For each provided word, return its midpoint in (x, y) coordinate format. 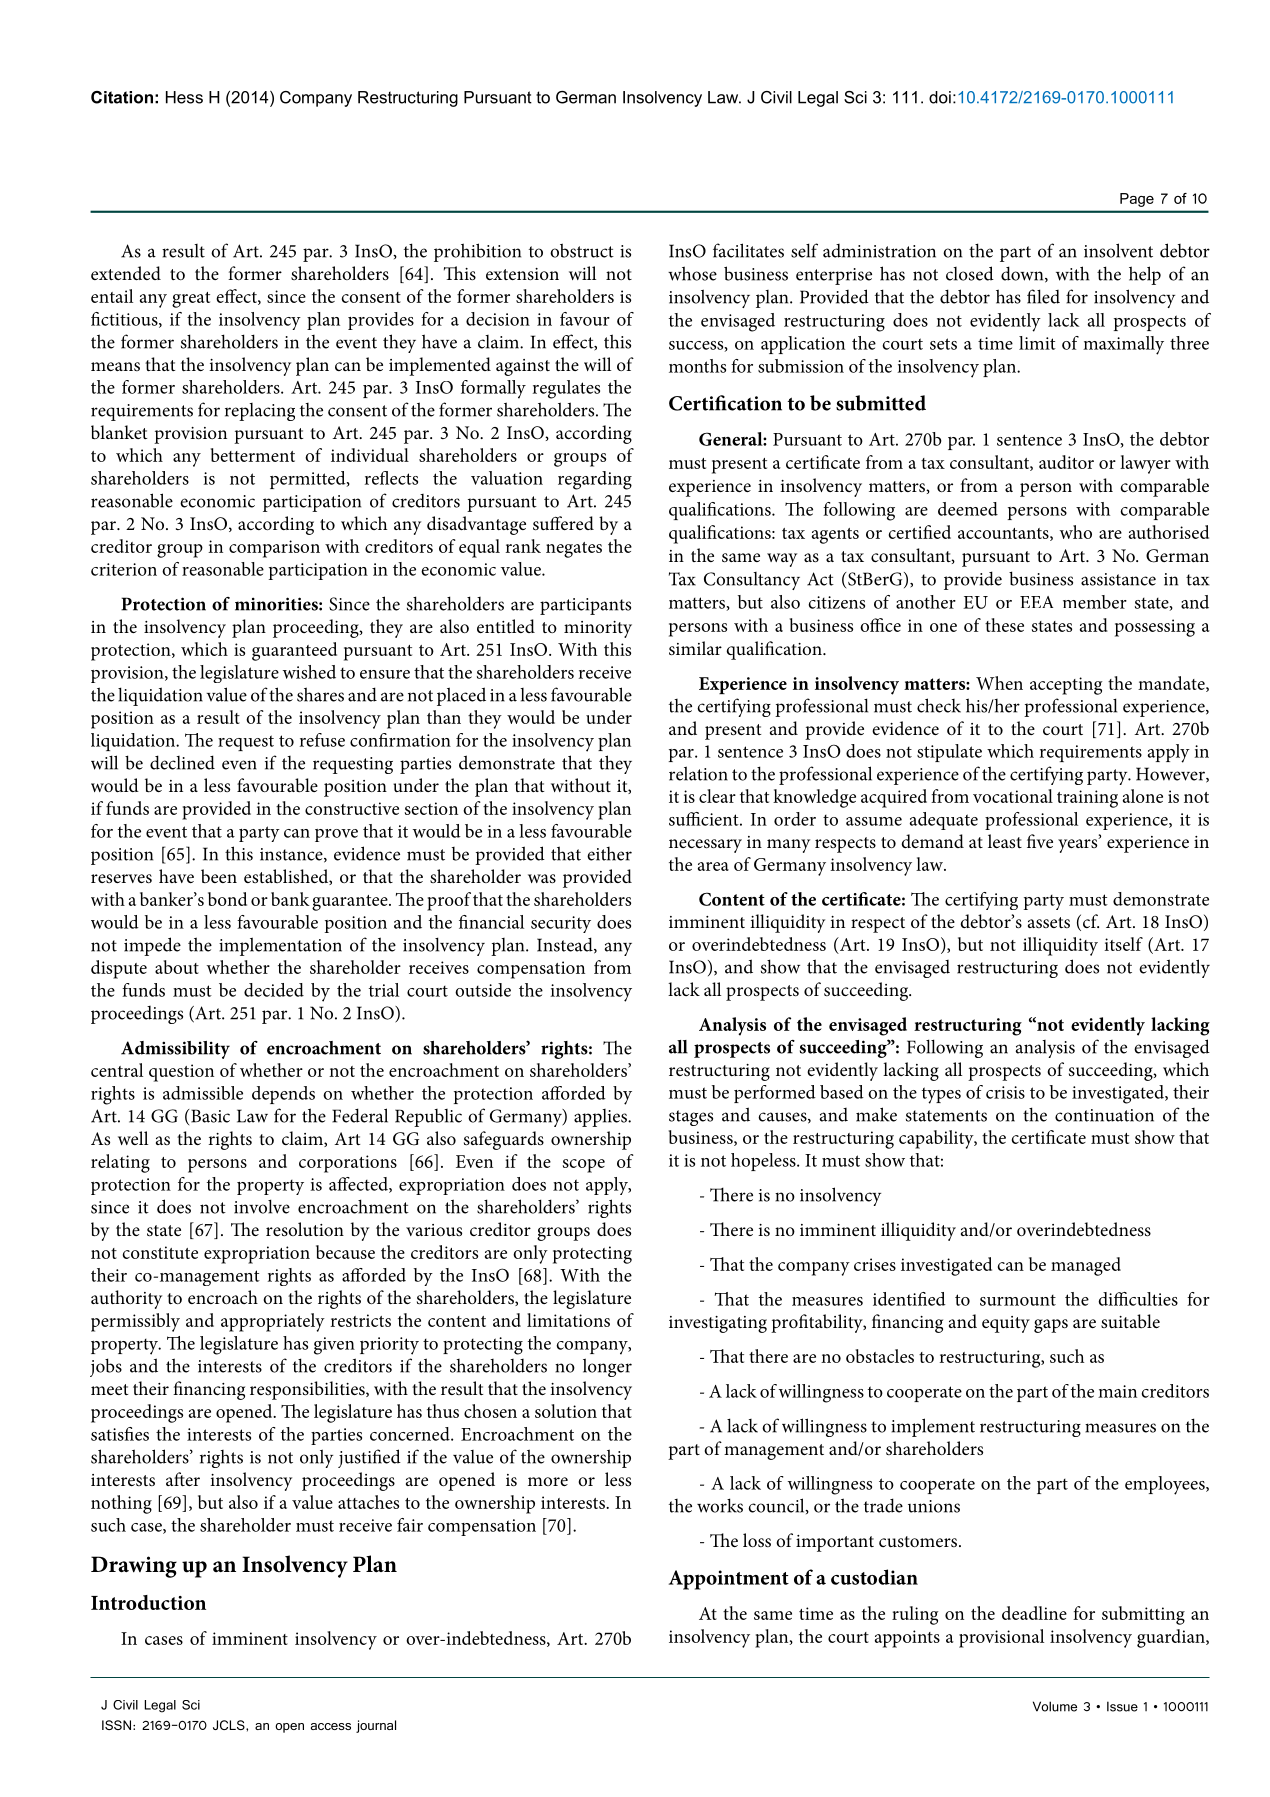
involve (262, 1206)
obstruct (582, 250)
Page (1137, 200)
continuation (1104, 1115)
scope (584, 1166)
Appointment (729, 1580)
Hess (184, 97)
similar (695, 648)
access (331, 1726)
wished (309, 672)
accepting (1066, 686)
